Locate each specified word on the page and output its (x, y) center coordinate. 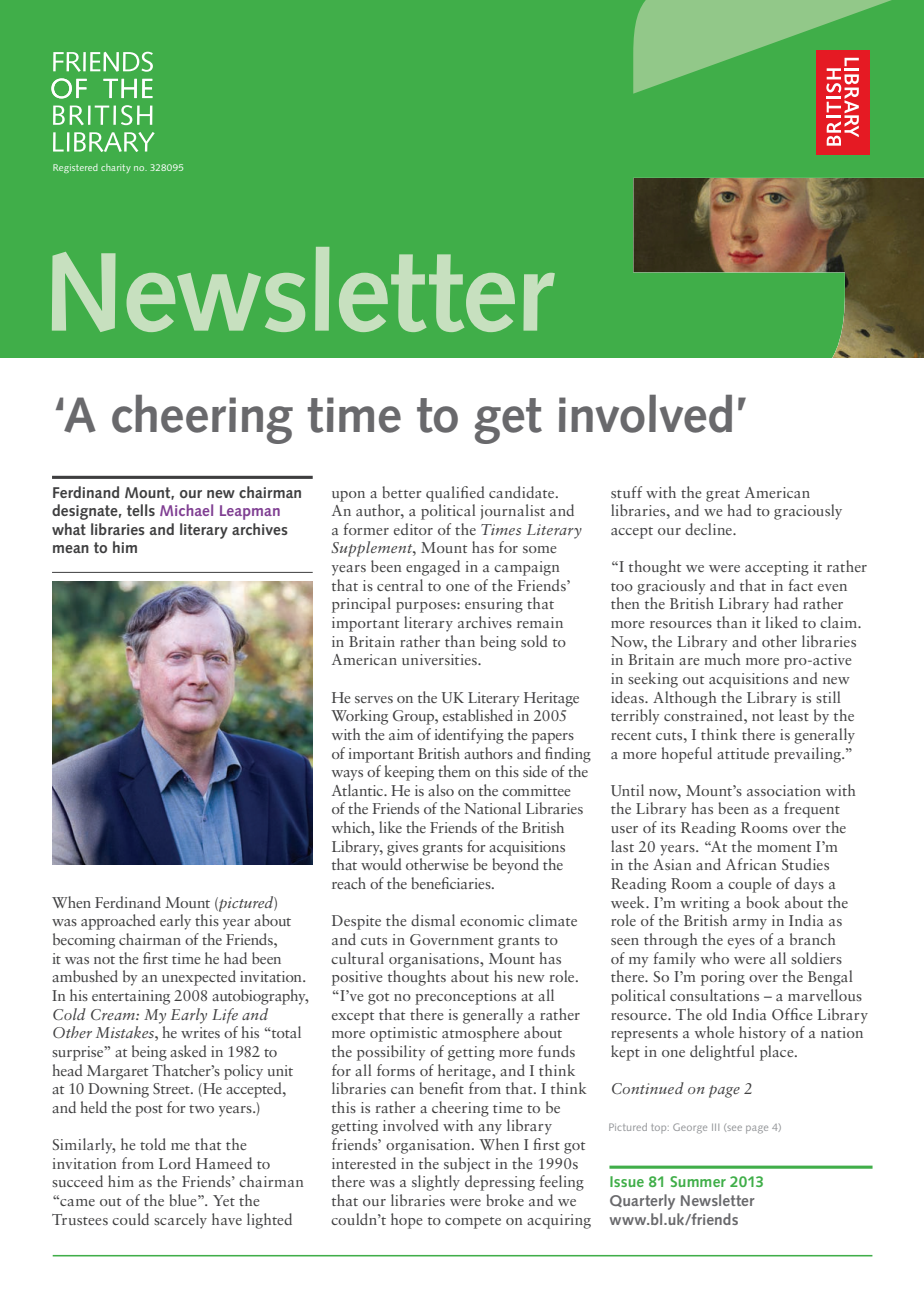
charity (116, 168)
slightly (436, 1183)
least (794, 715)
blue (184, 1200)
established (478, 715)
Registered (75, 168)
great (723, 496)
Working (359, 717)
